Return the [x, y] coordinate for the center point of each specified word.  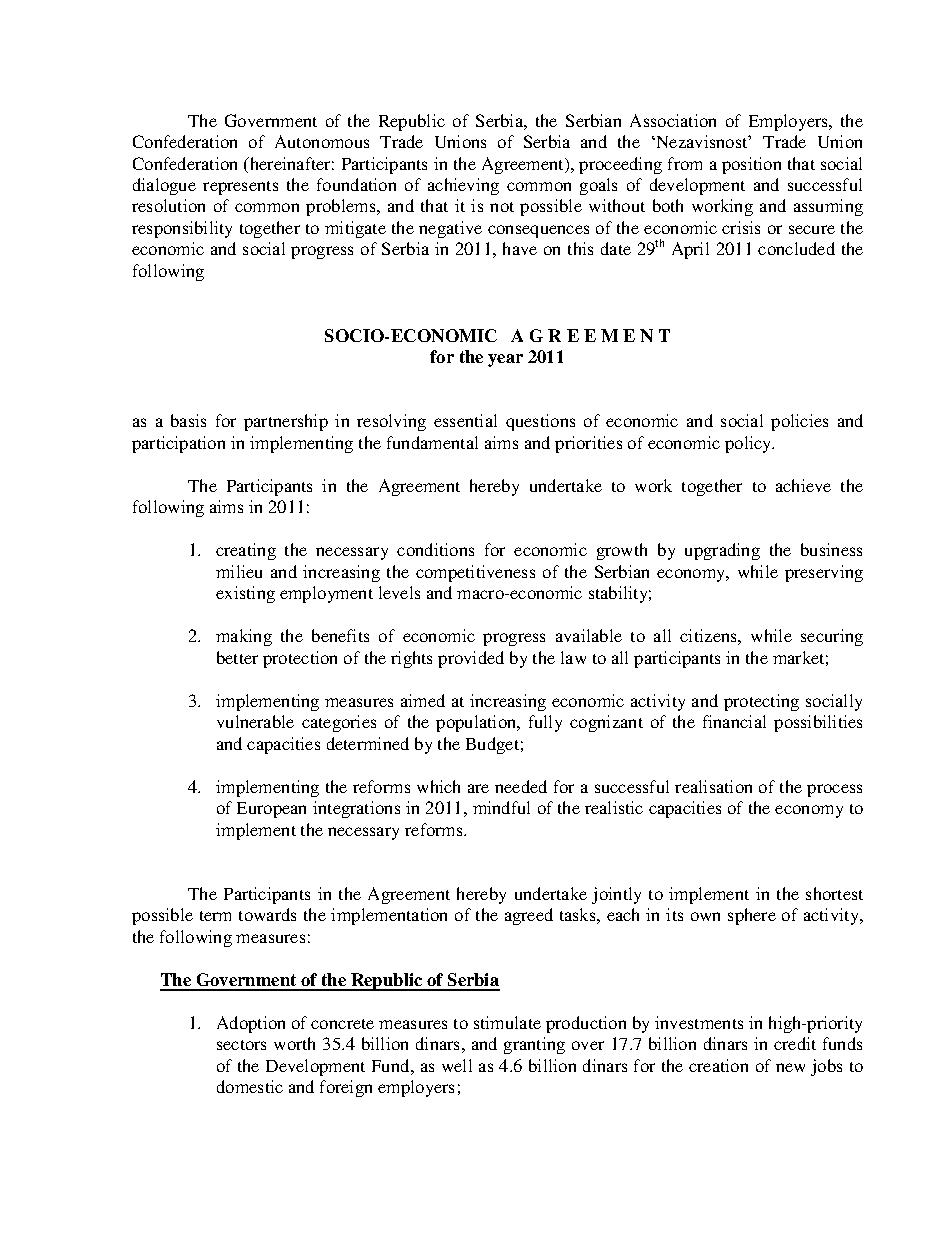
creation [718, 1065]
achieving [463, 186]
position [751, 165]
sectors [241, 1045]
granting [534, 1045]
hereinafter [291, 163]
